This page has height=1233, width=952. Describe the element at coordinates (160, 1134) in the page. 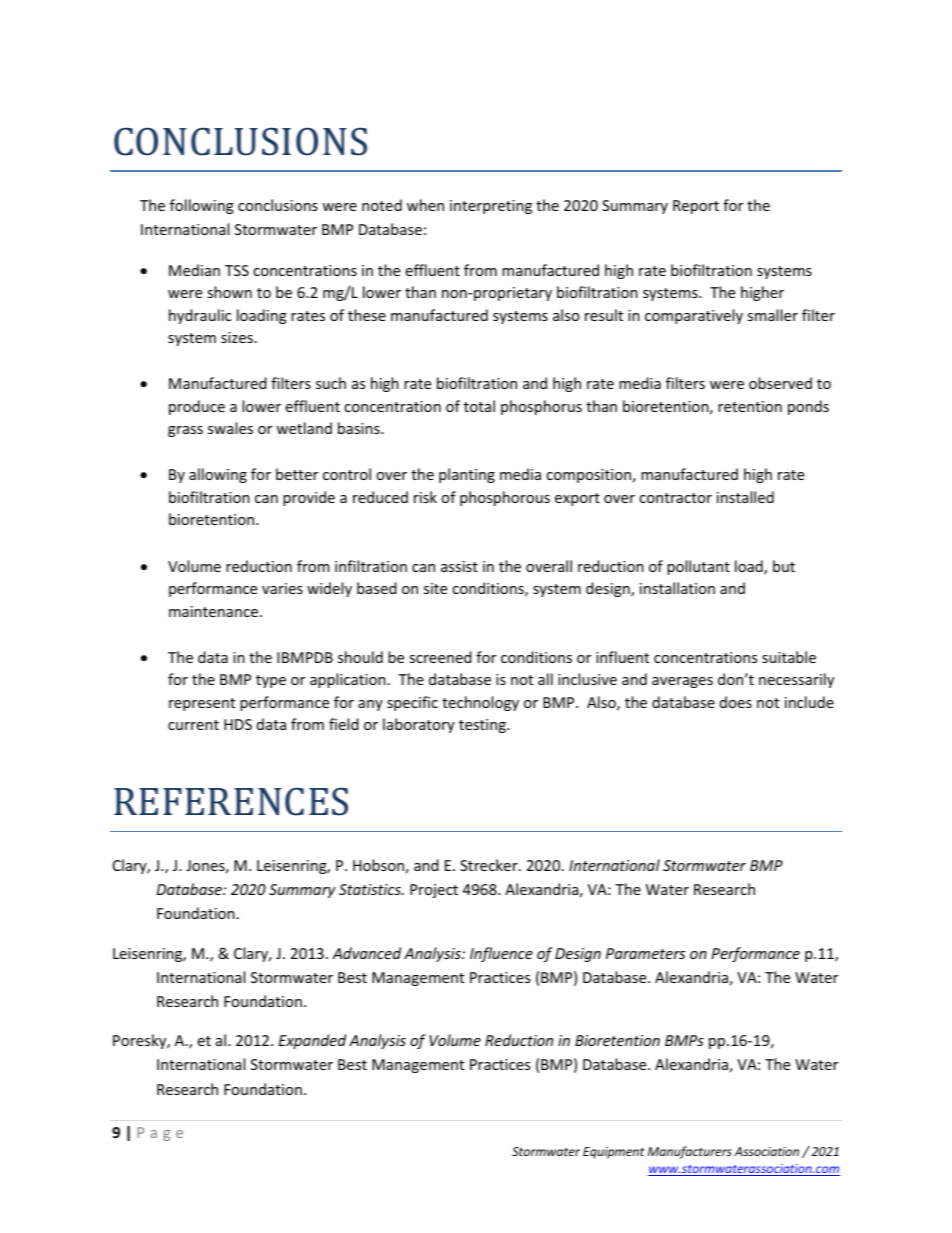

I see `Page` at that location.
